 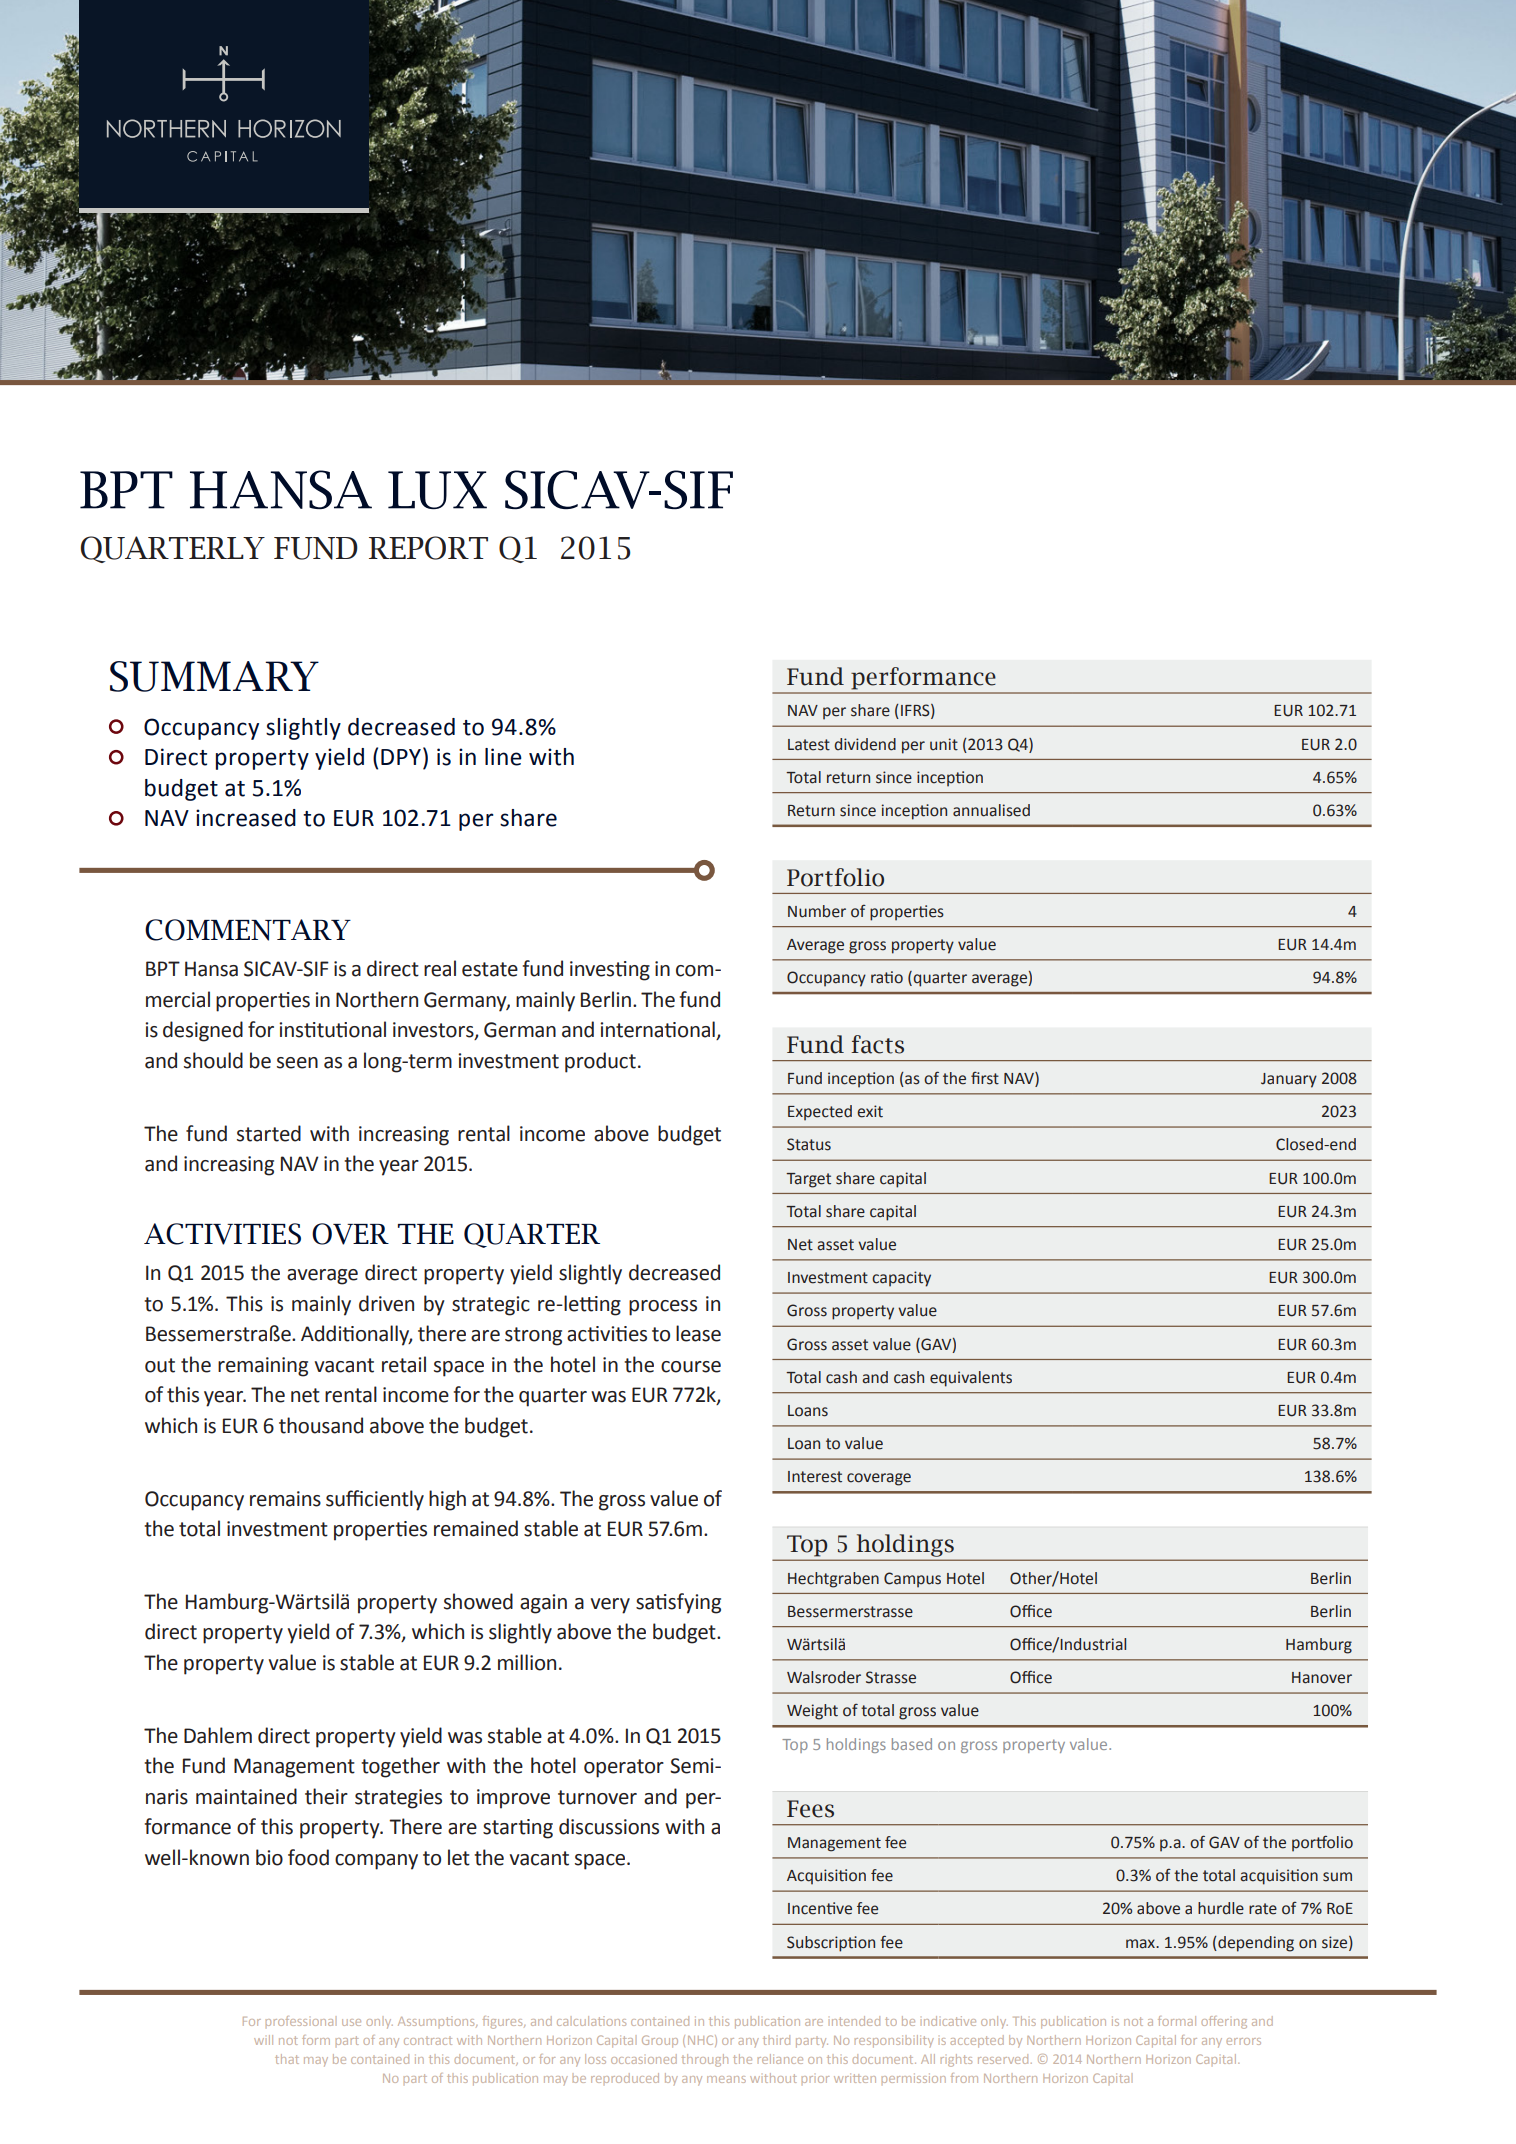 What do you see at coordinates (812, 1712) in the document?
I see `Weight` at bounding box center [812, 1712].
